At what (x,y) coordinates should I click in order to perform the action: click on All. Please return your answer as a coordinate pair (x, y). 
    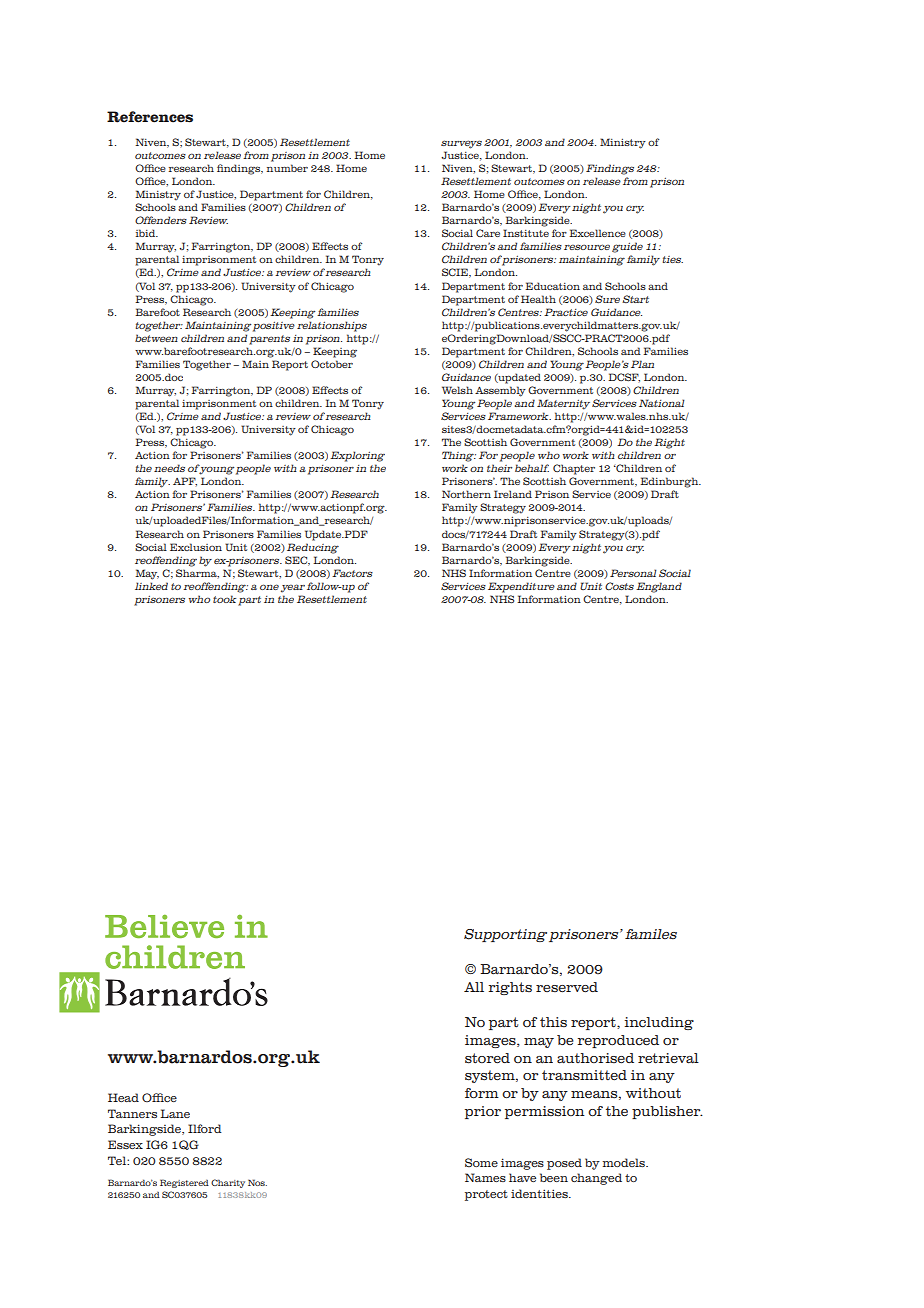
    Looking at the image, I should click on (474, 987).
